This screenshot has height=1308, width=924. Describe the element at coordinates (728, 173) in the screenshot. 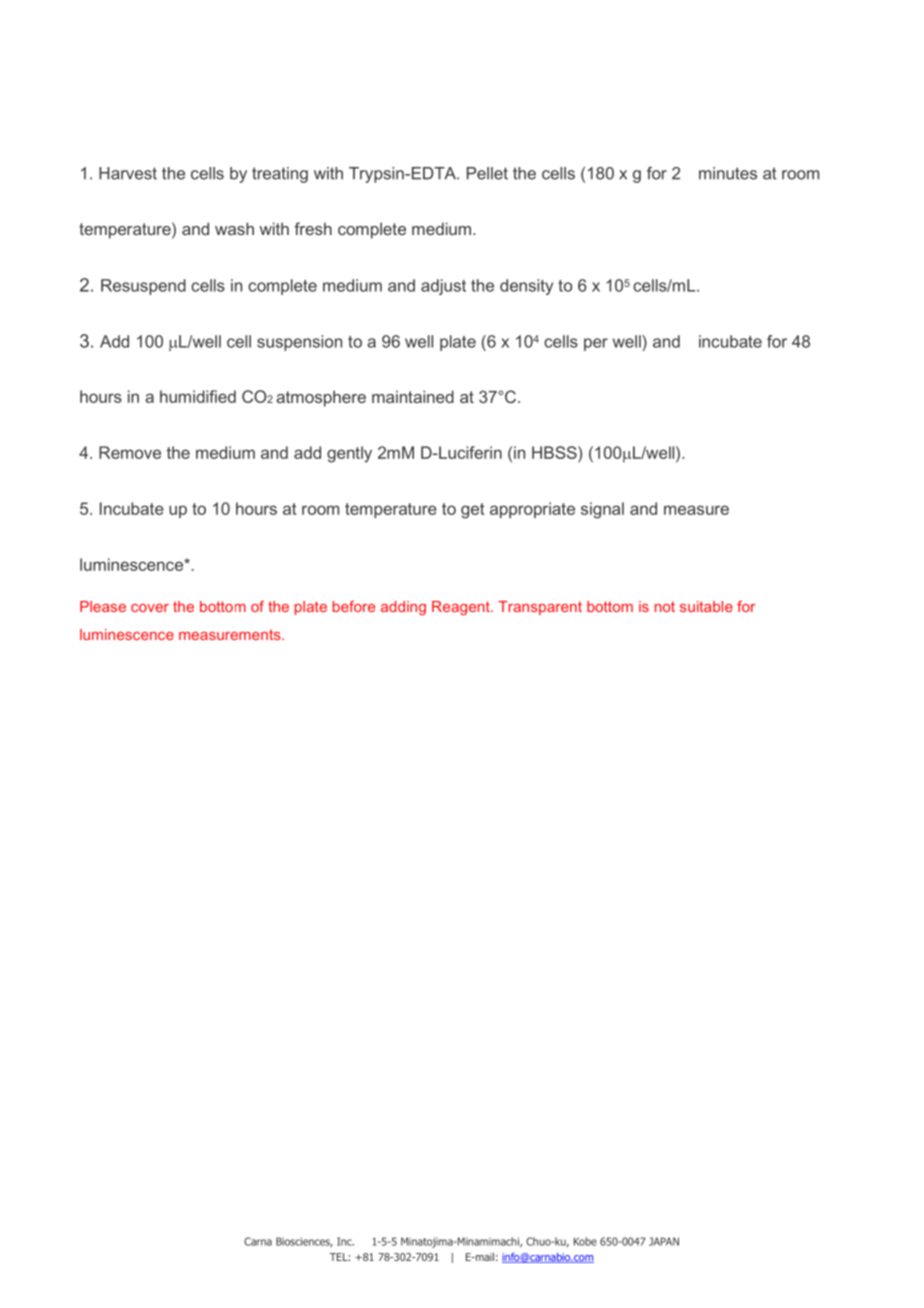

I see `minutes` at that location.
